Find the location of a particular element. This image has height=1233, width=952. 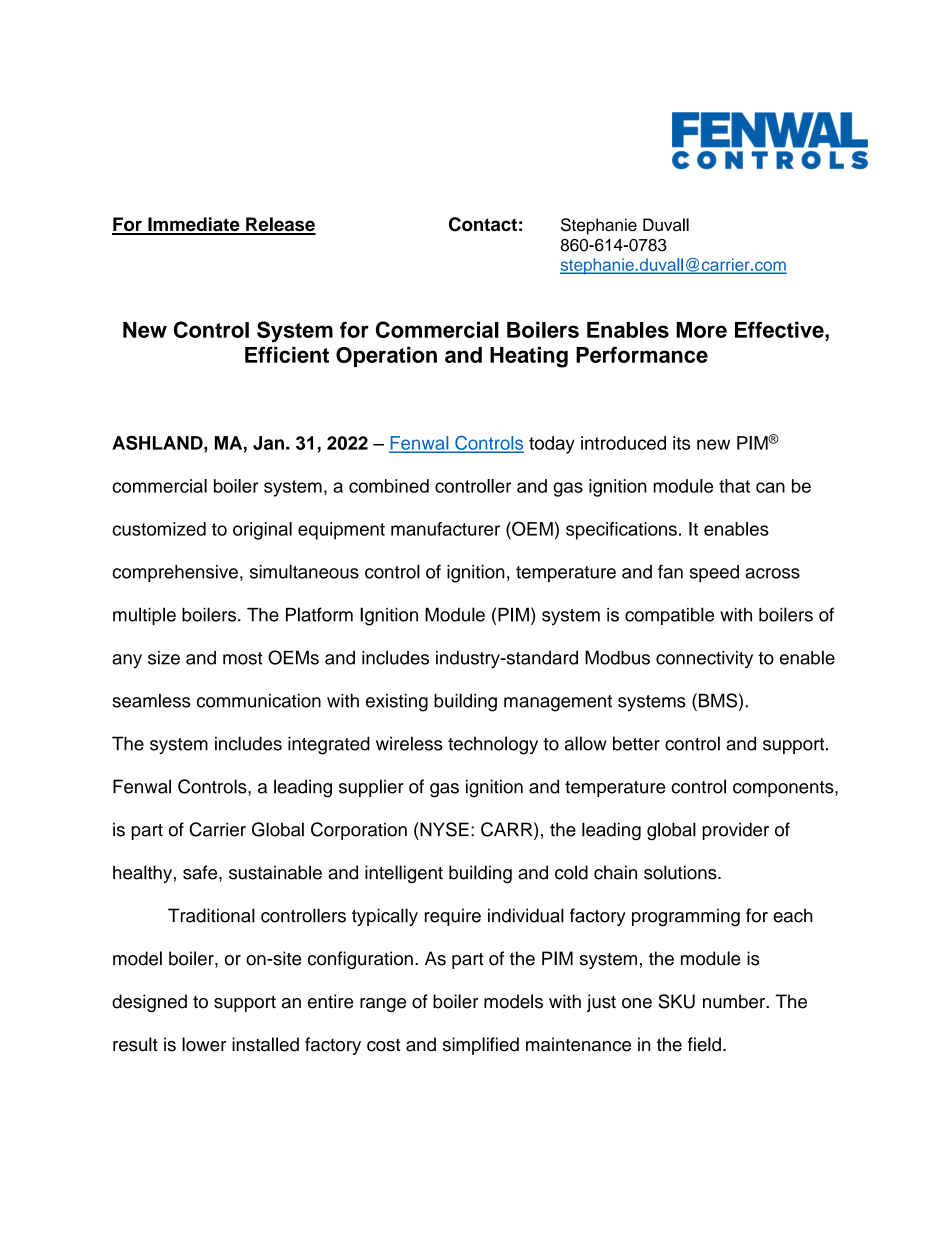

Release is located at coordinates (280, 225).
